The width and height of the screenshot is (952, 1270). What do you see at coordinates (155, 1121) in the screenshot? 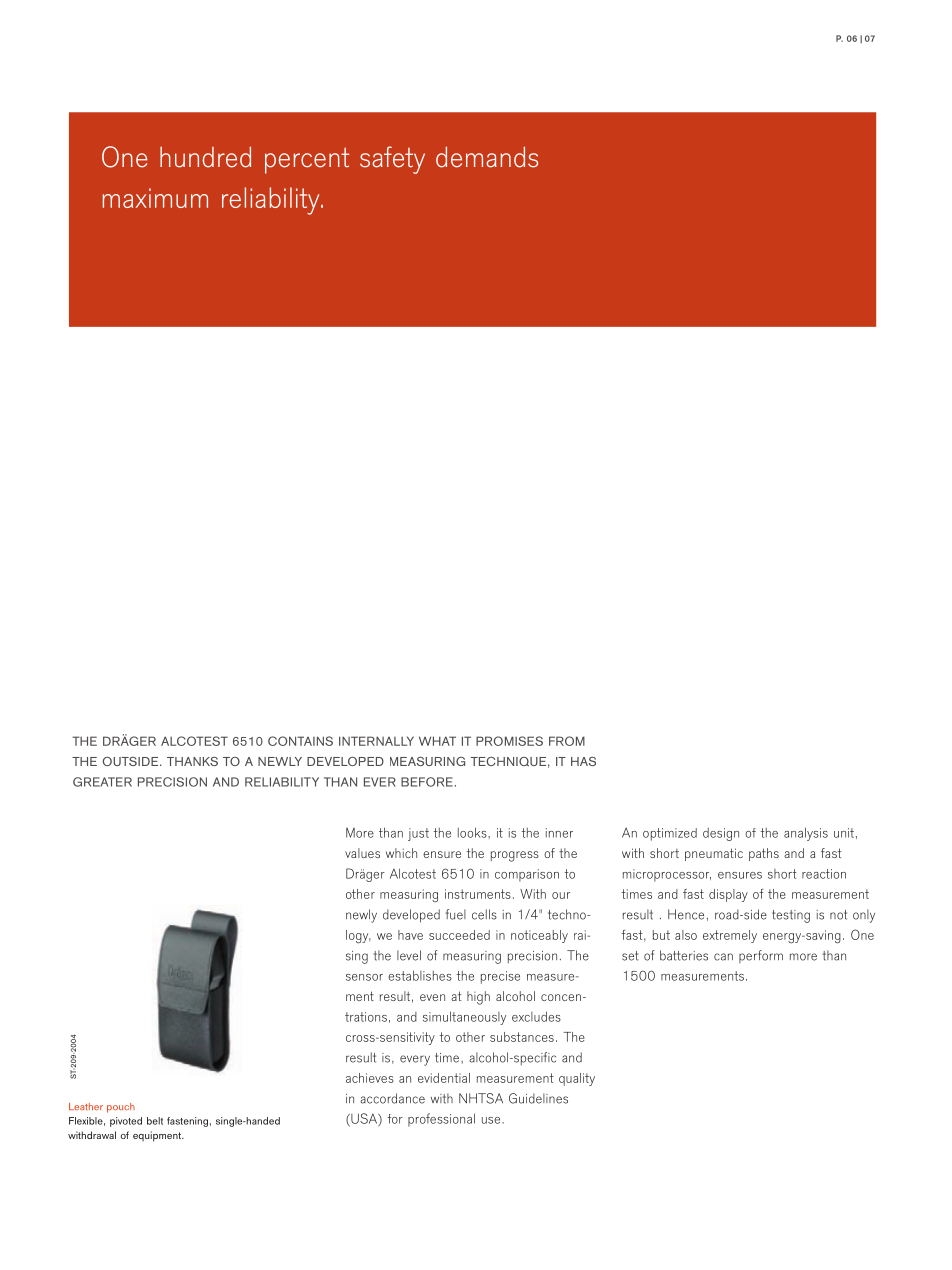
I see `belt` at bounding box center [155, 1121].
